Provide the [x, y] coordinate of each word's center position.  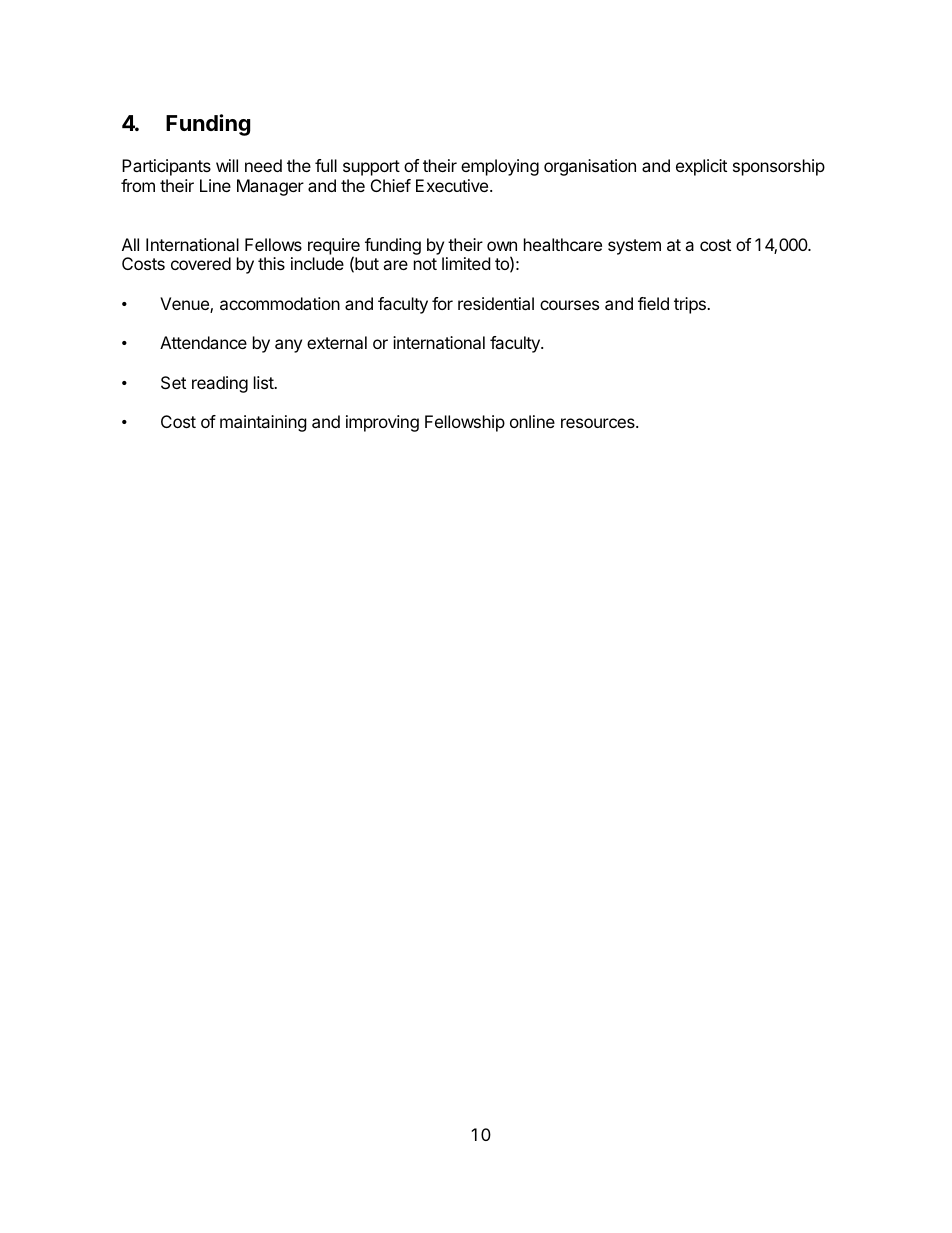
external [337, 342]
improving [382, 423]
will [227, 165]
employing [500, 167]
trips [691, 305]
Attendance [203, 342]
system [634, 247]
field [653, 303]
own [502, 246]
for [442, 303]
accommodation [280, 303]
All [130, 244]
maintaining [263, 423]
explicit [701, 167]
